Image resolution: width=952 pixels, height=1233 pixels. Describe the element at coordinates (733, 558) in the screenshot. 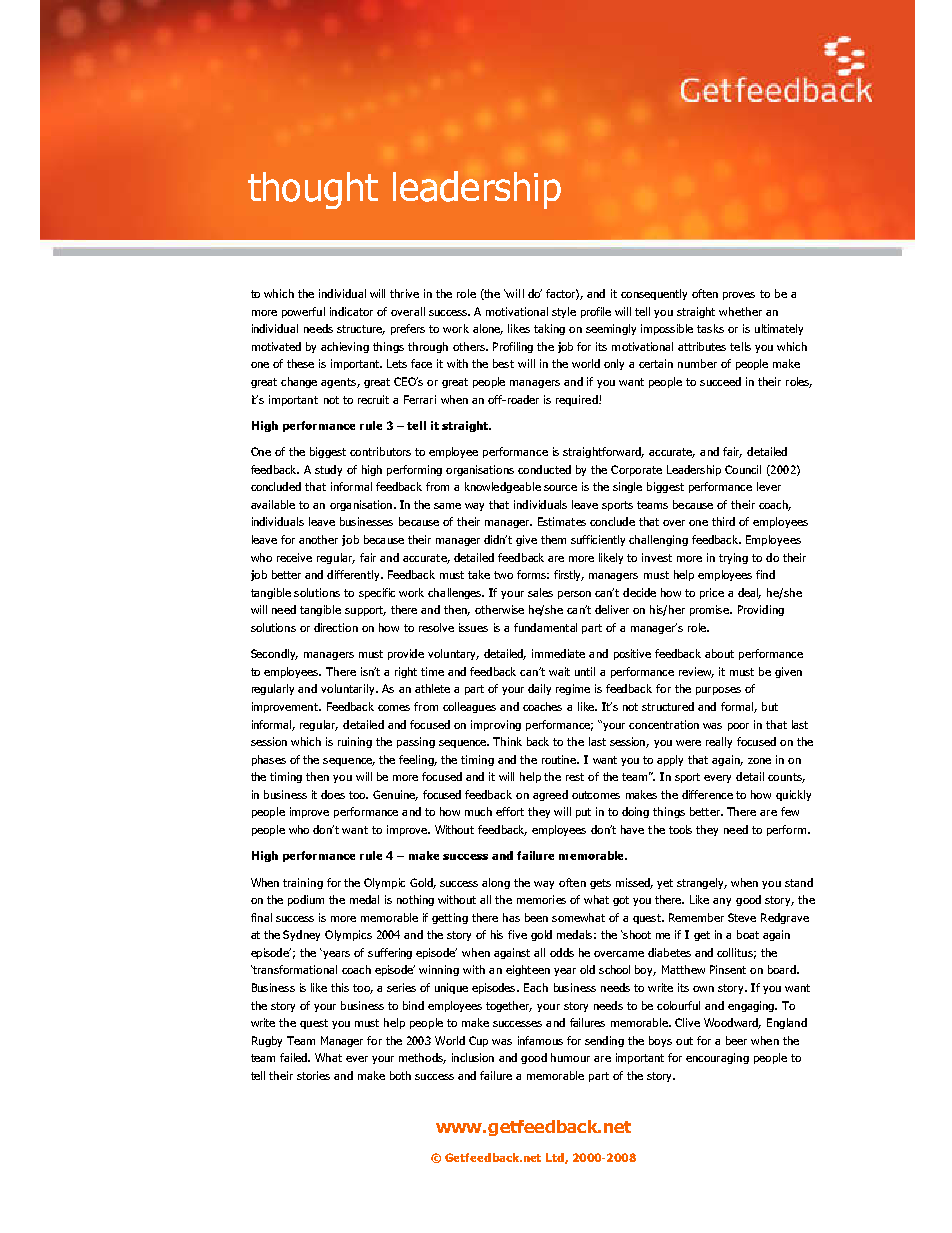

I see `trying` at that location.
